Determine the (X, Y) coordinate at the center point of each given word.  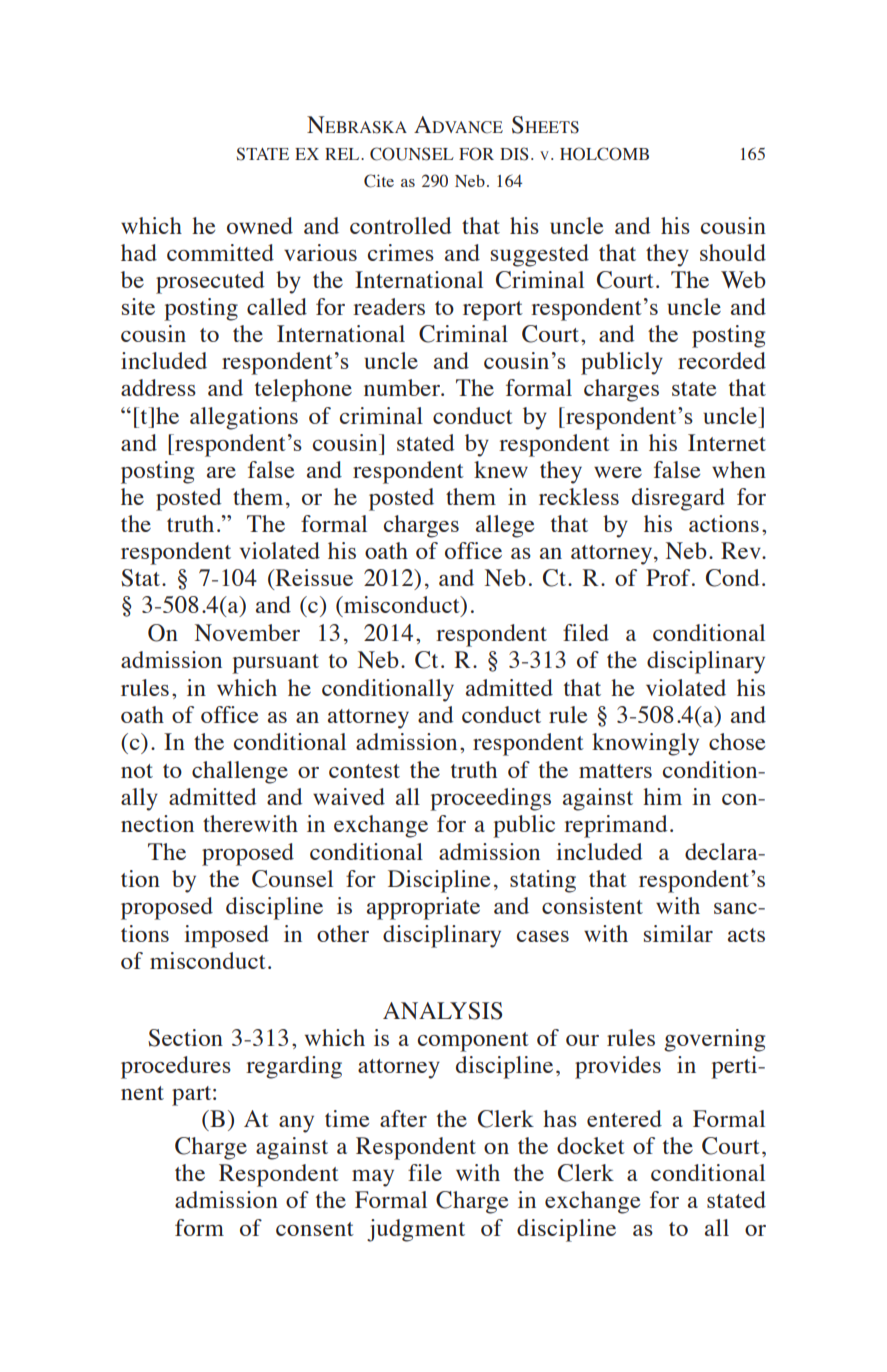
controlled (401, 225)
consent (315, 1229)
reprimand (616, 826)
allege (505, 526)
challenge (240, 772)
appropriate (423, 908)
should (733, 252)
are (221, 472)
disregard (678, 499)
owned (260, 225)
